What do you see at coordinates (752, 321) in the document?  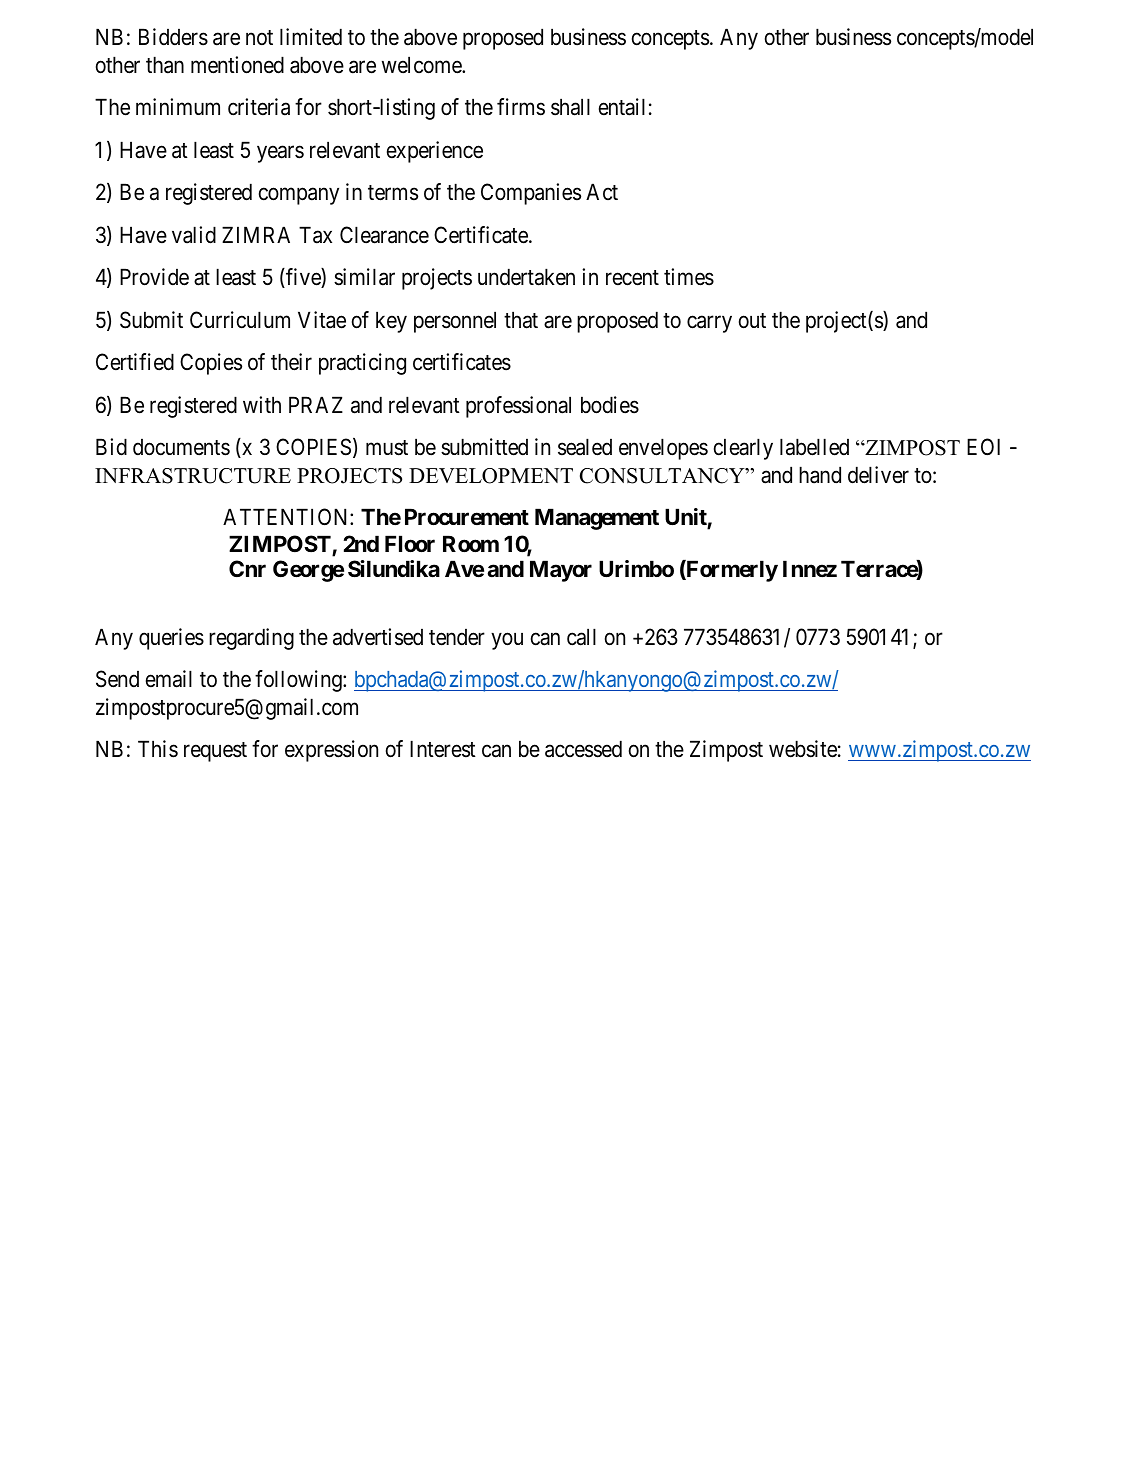 I see `out` at bounding box center [752, 321].
